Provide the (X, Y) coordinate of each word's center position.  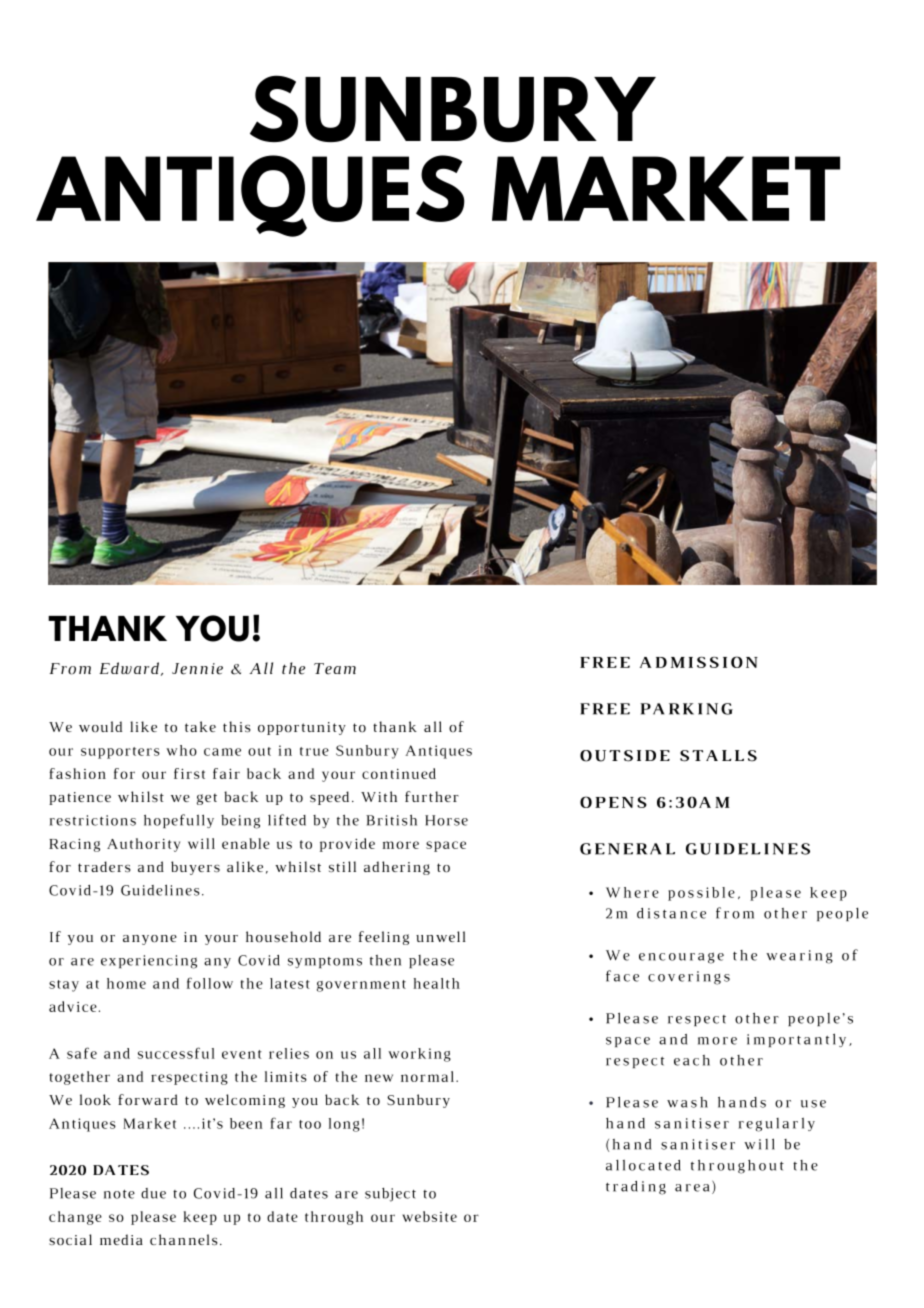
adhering (397, 868)
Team (335, 669)
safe (82, 1053)
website (429, 1216)
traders (104, 866)
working (419, 1055)
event (242, 1054)
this (237, 726)
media (121, 1239)
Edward (129, 668)
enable (246, 843)
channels (184, 1239)
